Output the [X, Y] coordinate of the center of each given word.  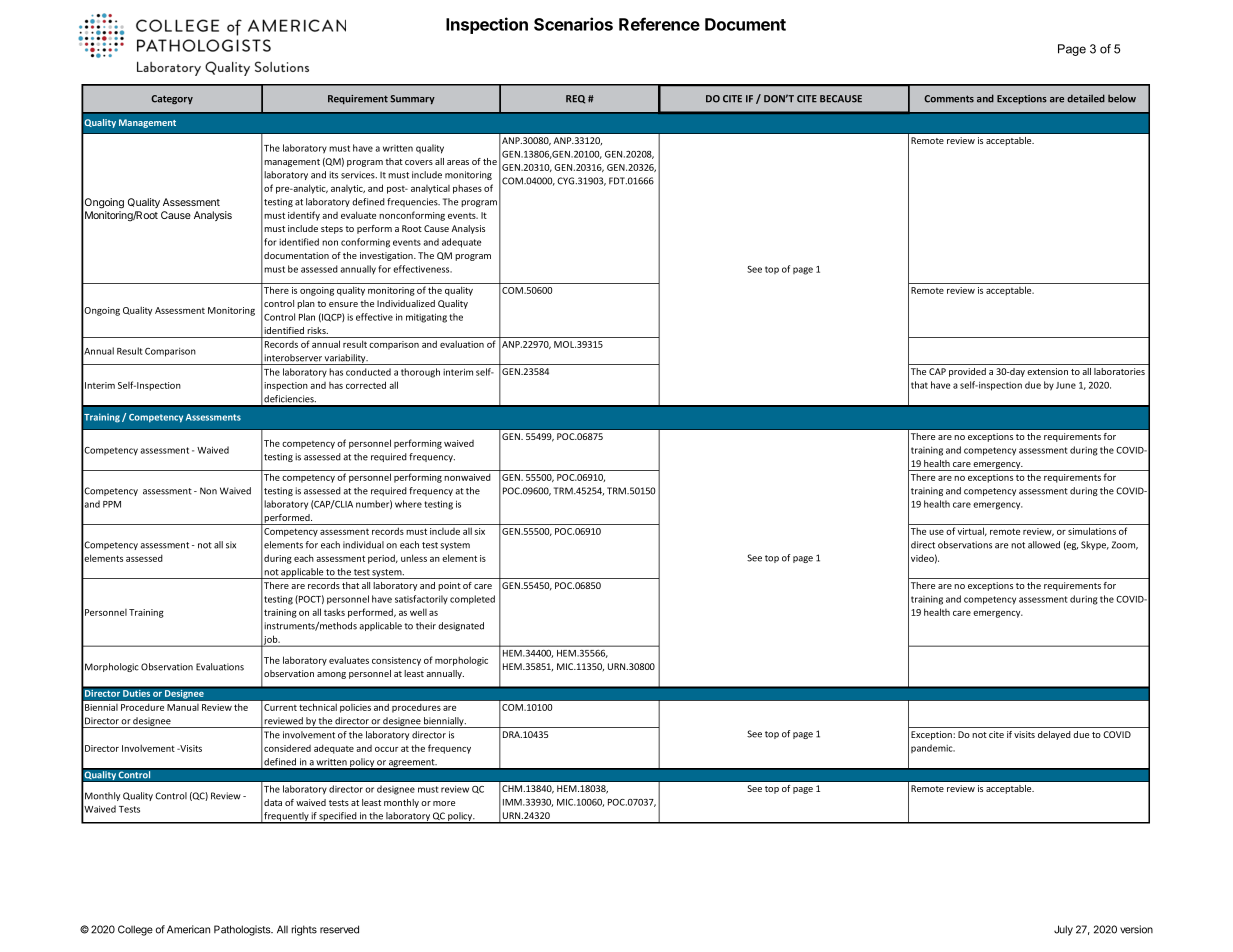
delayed [1054, 735]
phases [467, 189]
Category [172, 99]
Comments [949, 99]
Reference [659, 24]
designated [461, 626]
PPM [112, 504]
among [331, 675]
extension [1047, 371]
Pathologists [243, 930]
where [408, 504]
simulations [1092, 531]
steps [332, 230]
